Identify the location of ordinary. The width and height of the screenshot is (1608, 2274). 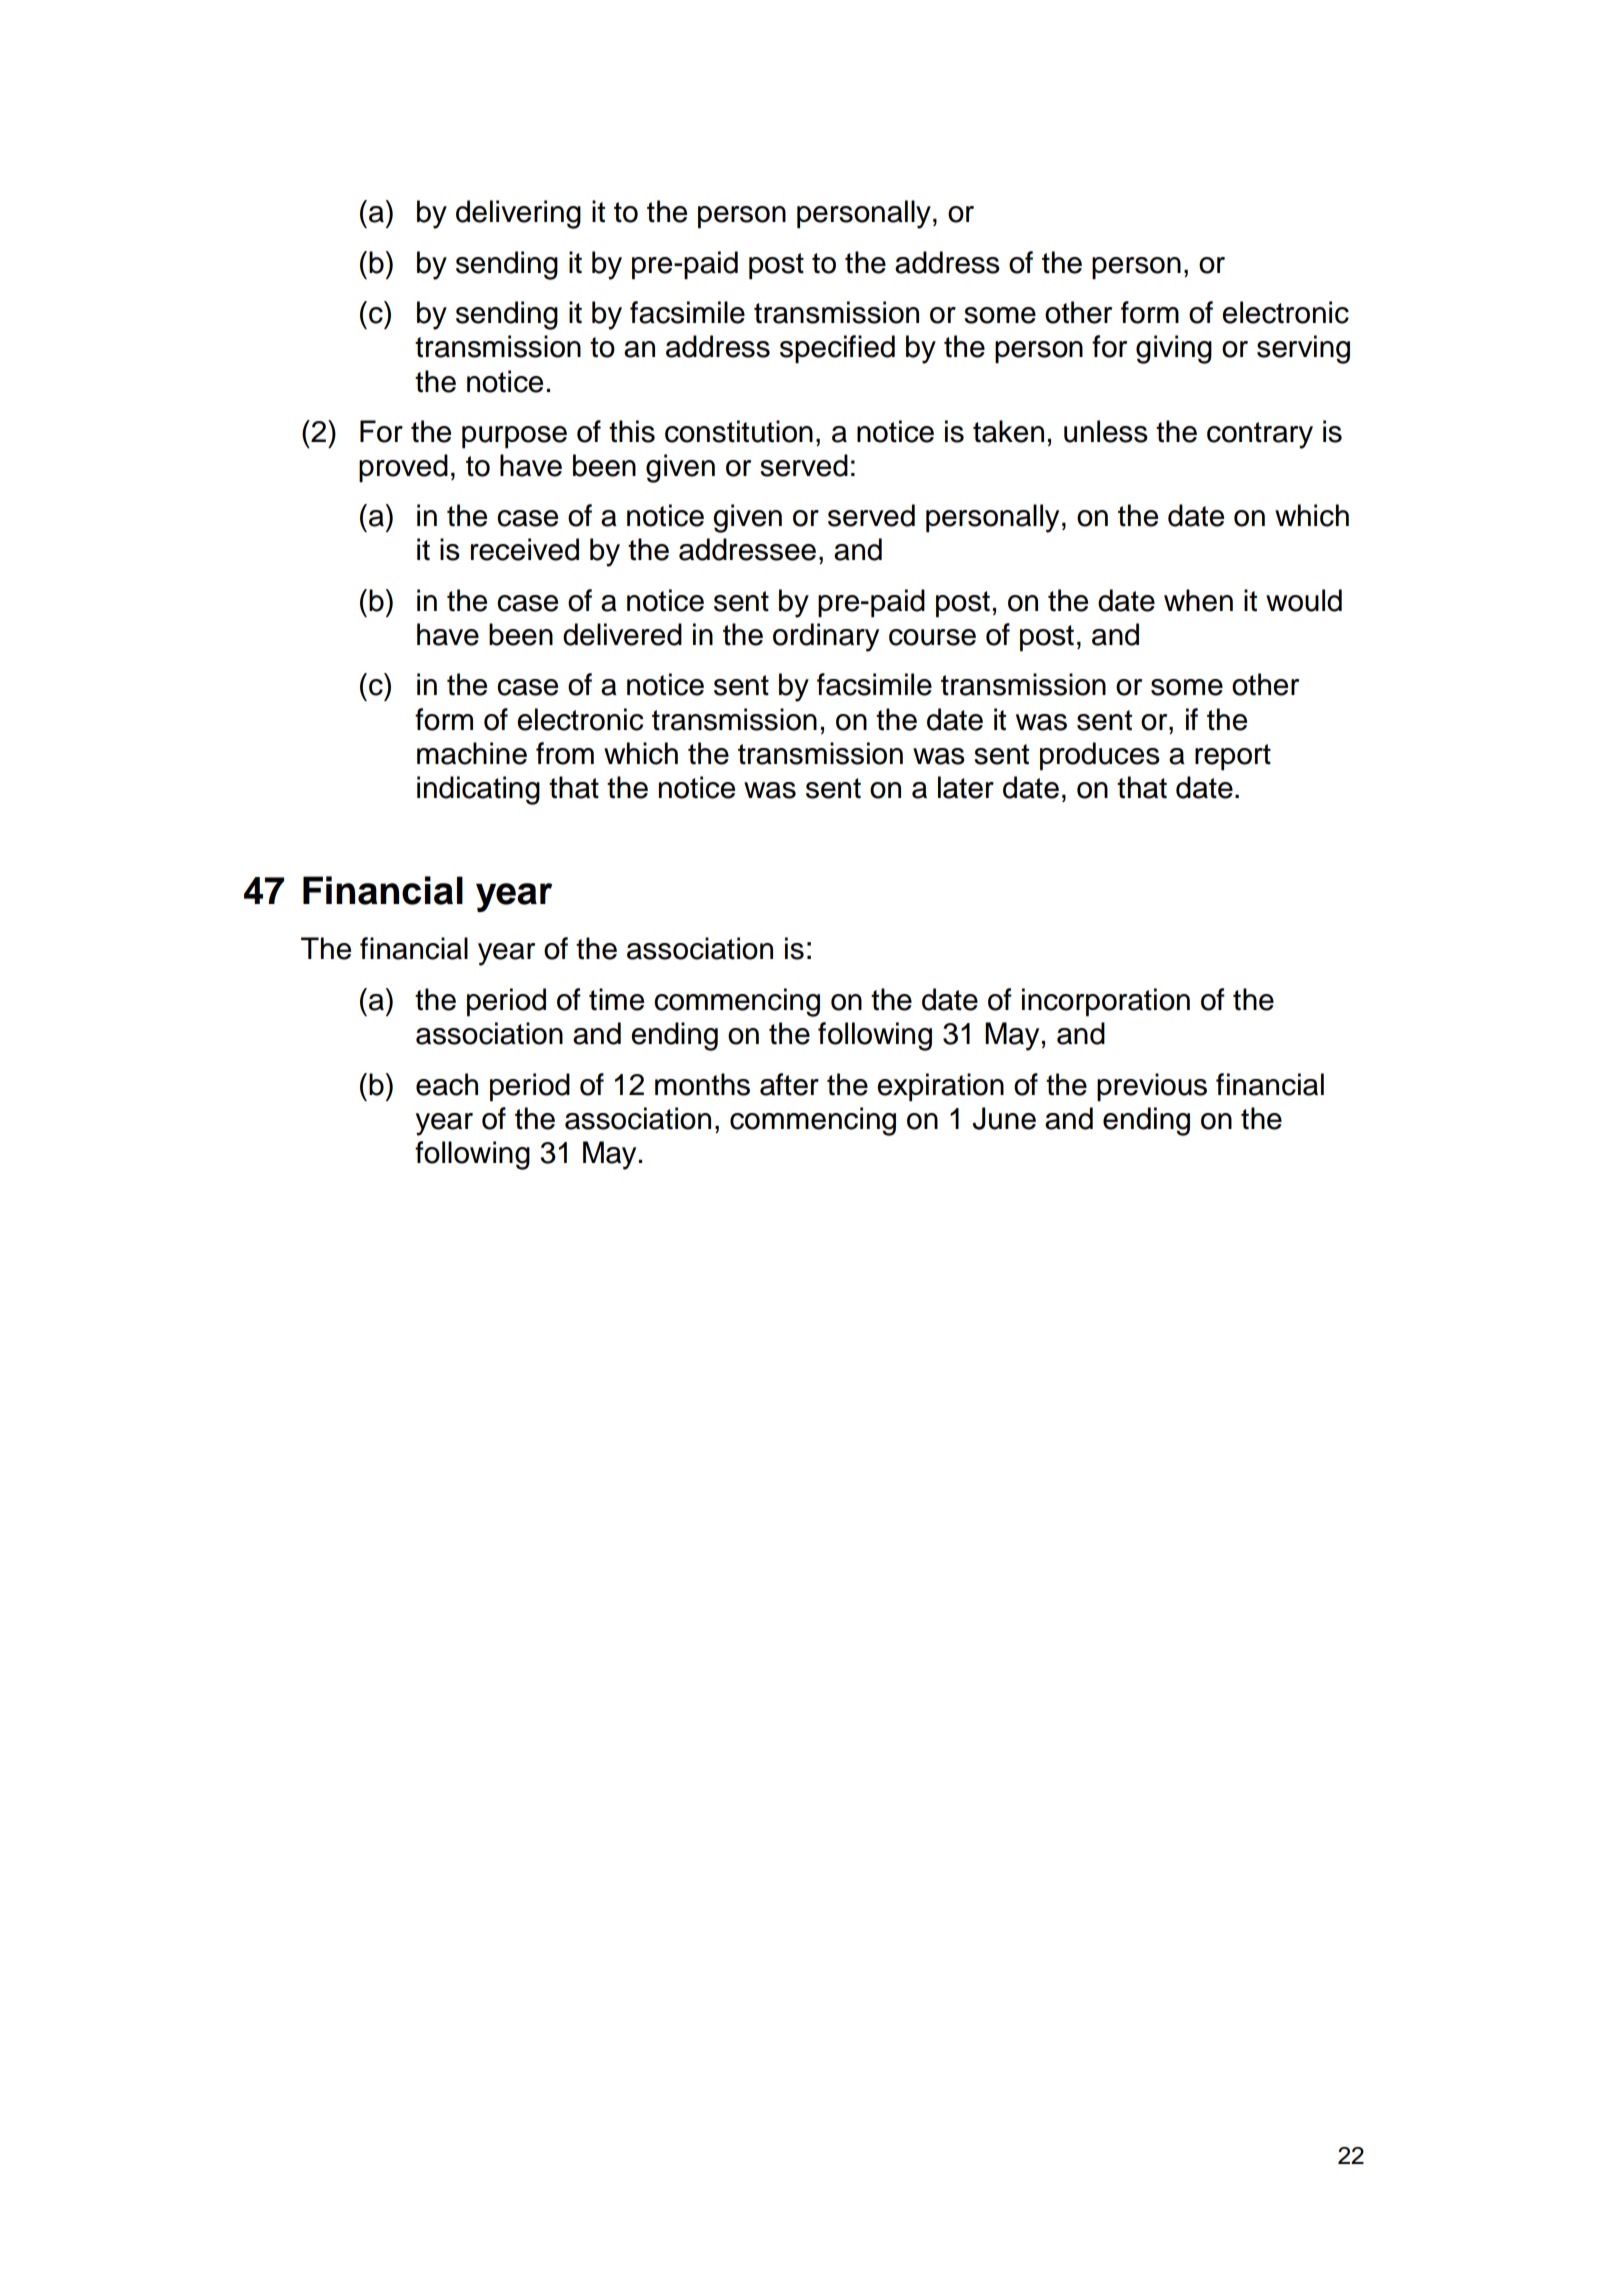
(826, 637).
